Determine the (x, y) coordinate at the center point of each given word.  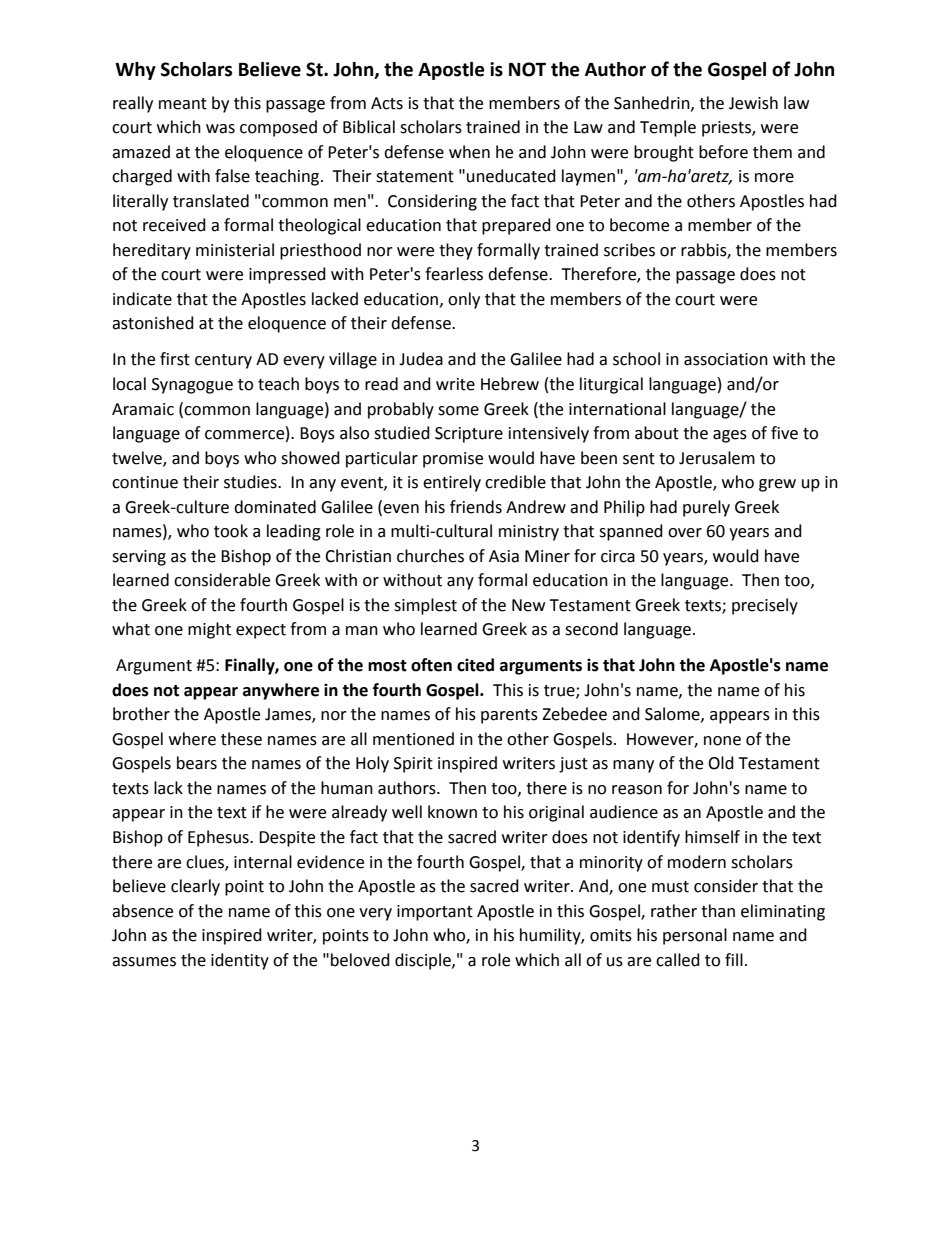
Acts (387, 103)
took (231, 531)
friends (476, 507)
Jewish (753, 103)
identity (240, 961)
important (435, 913)
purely (706, 508)
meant (183, 104)
